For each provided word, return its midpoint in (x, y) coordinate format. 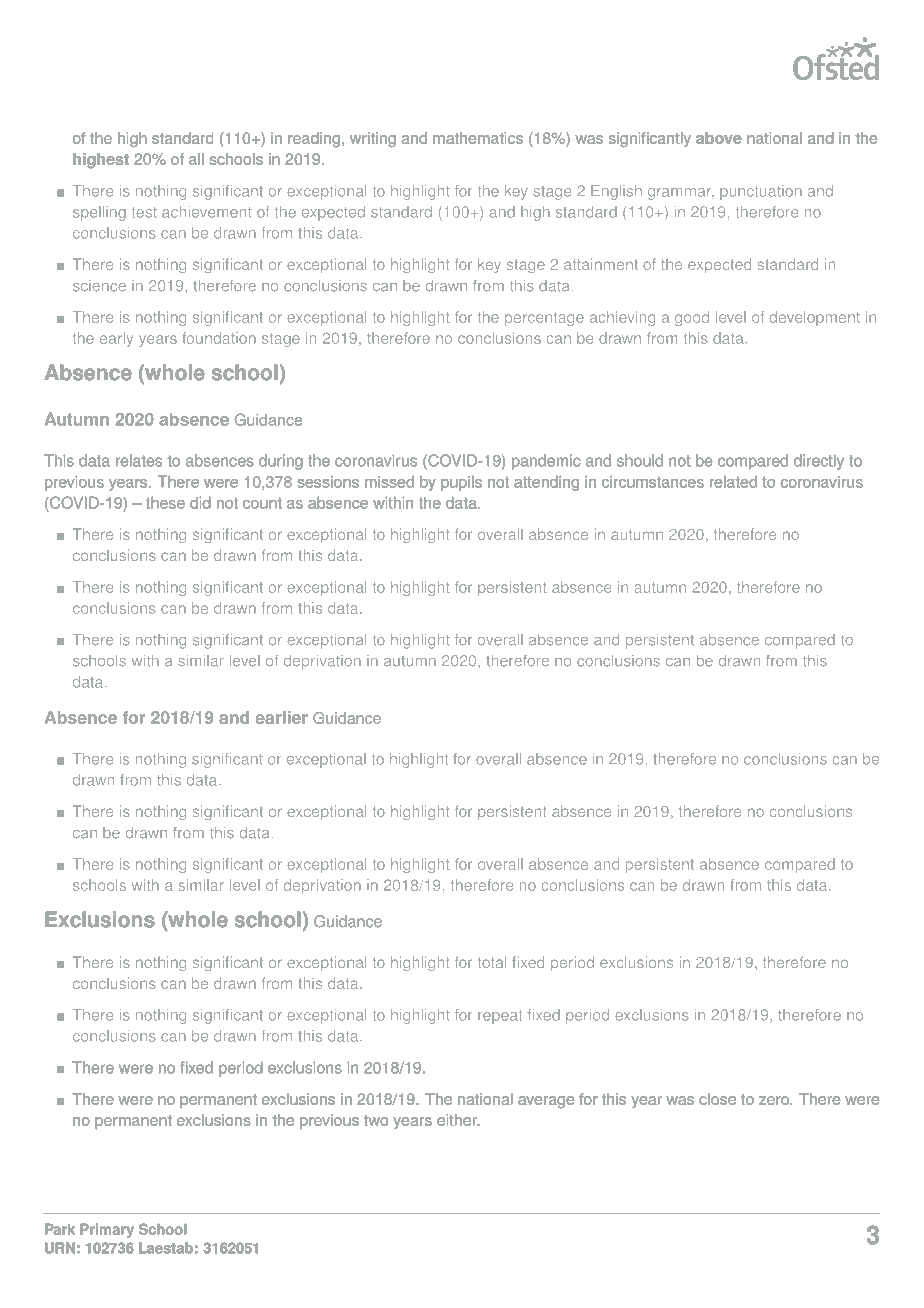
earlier (282, 717)
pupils (461, 483)
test (144, 212)
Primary (107, 1230)
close (717, 1099)
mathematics (478, 138)
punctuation (761, 192)
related (733, 481)
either (458, 1120)
